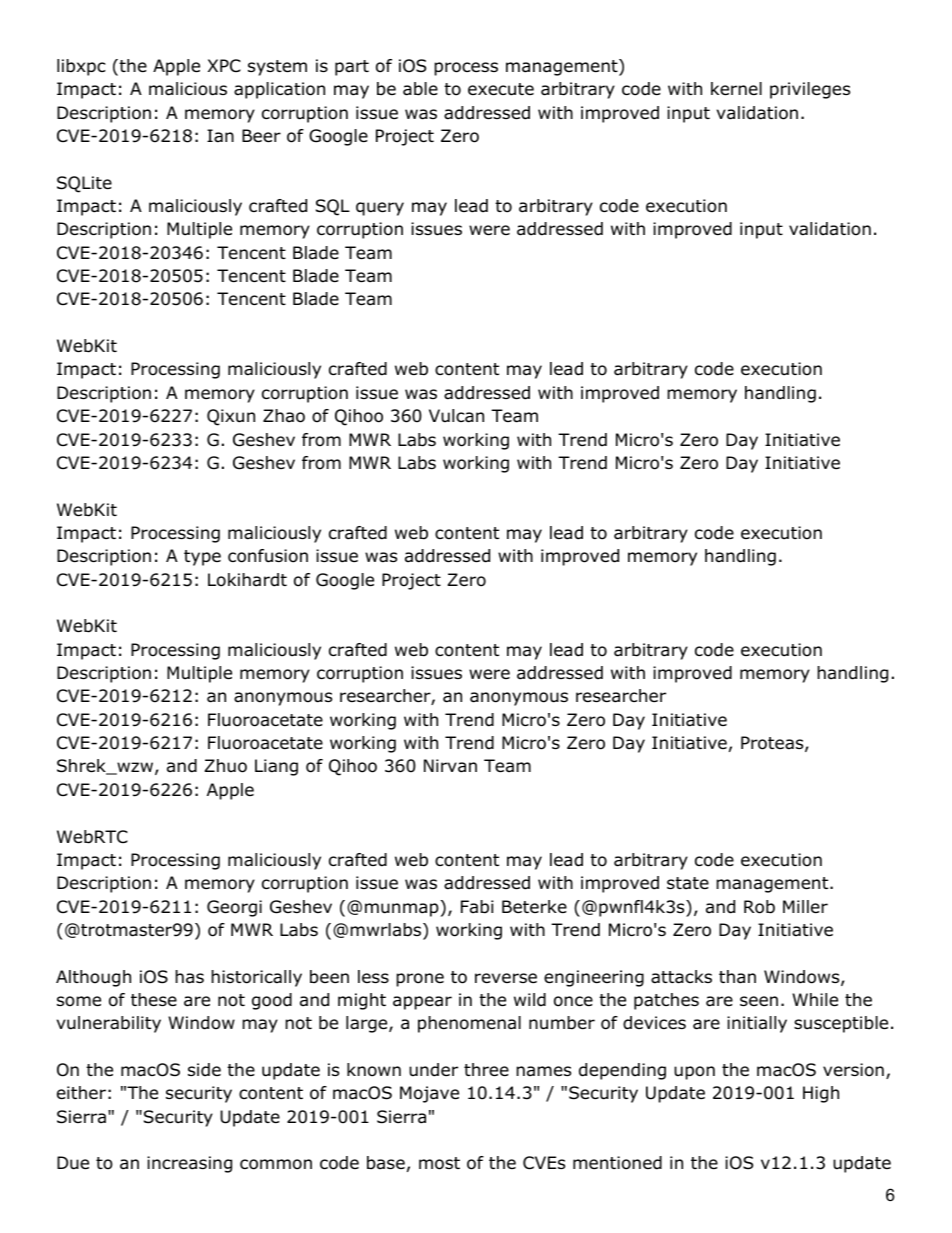  Describe the element at coordinates (810, 90) in the screenshot. I see `privileges` at that location.
